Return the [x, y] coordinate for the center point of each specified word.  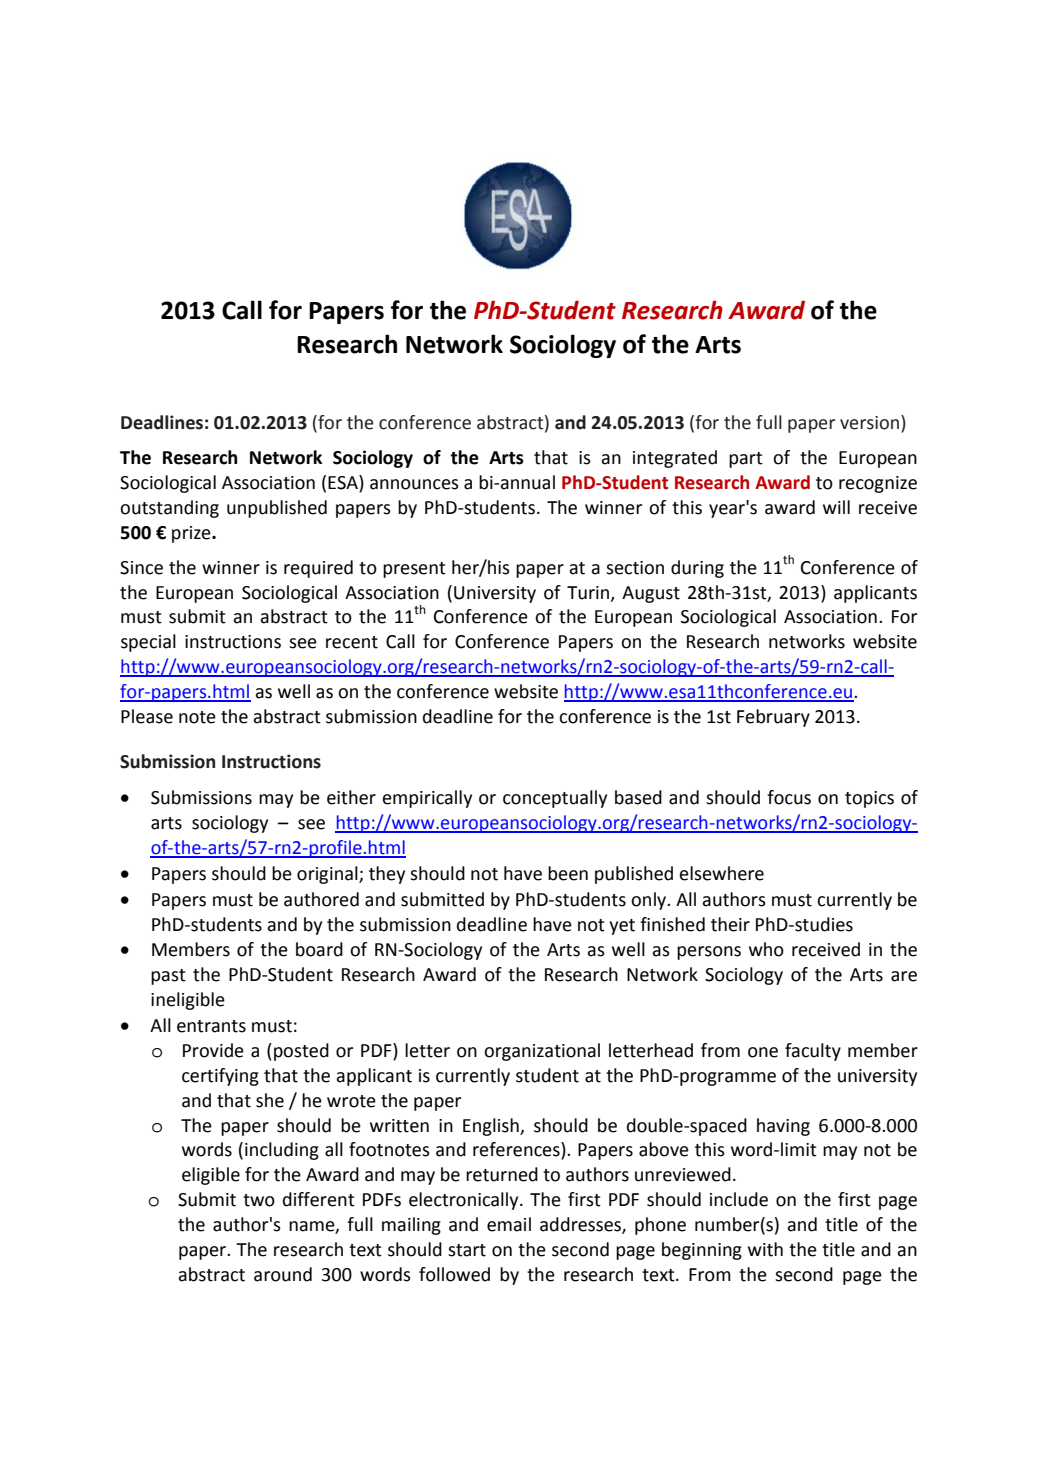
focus [789, 797]
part [746, 460]
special [148, 643]
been [568, 873]
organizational [542, 1052]
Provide [213, 1050]
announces [414, 484]
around [283, 1274]
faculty [813, 1052]
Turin [589, 593]
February [773, 718]
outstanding [169, 509]
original [328, 875]
